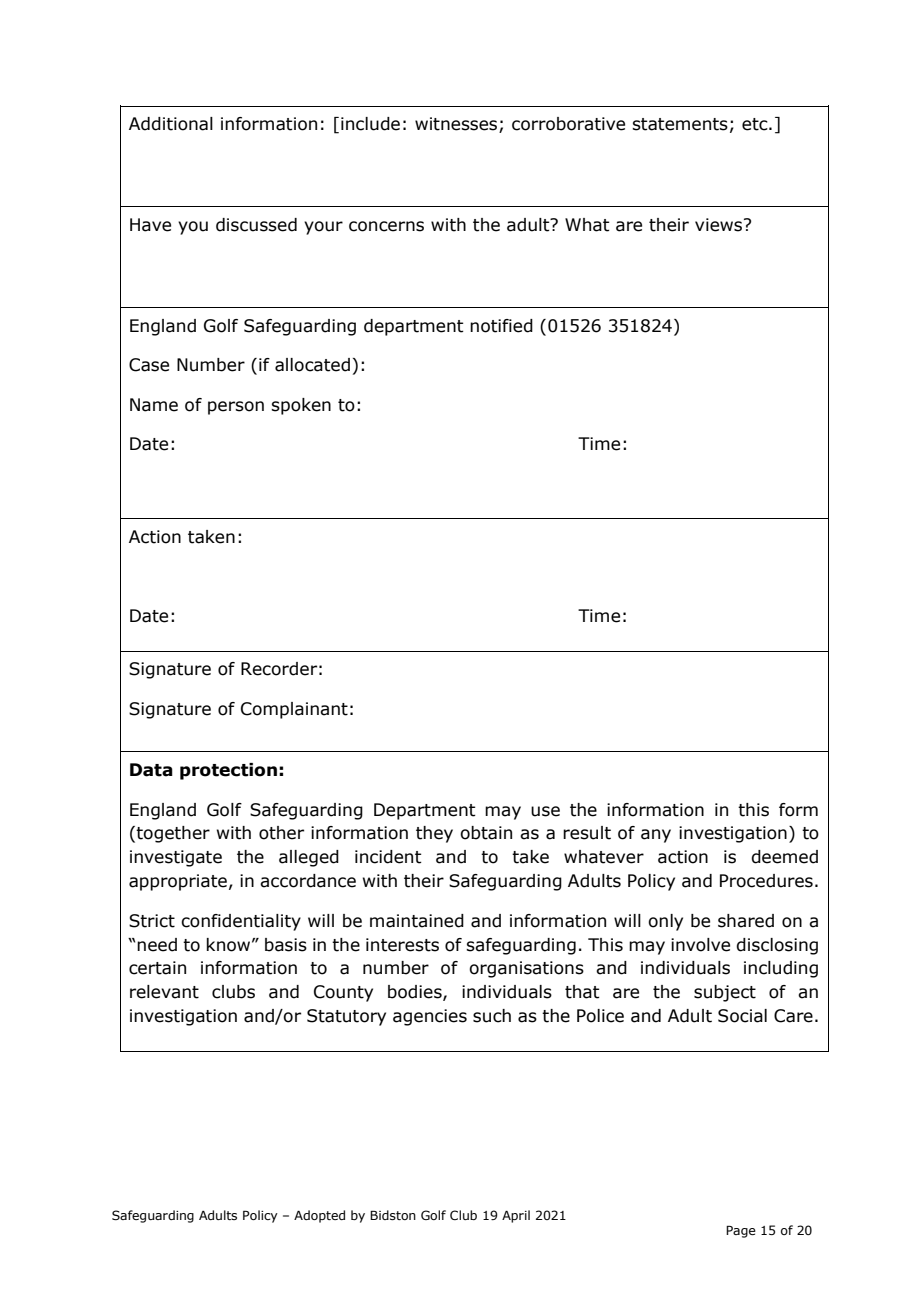 This document has width=924, height=1308. I want to click on notified, so click(501, 326).
